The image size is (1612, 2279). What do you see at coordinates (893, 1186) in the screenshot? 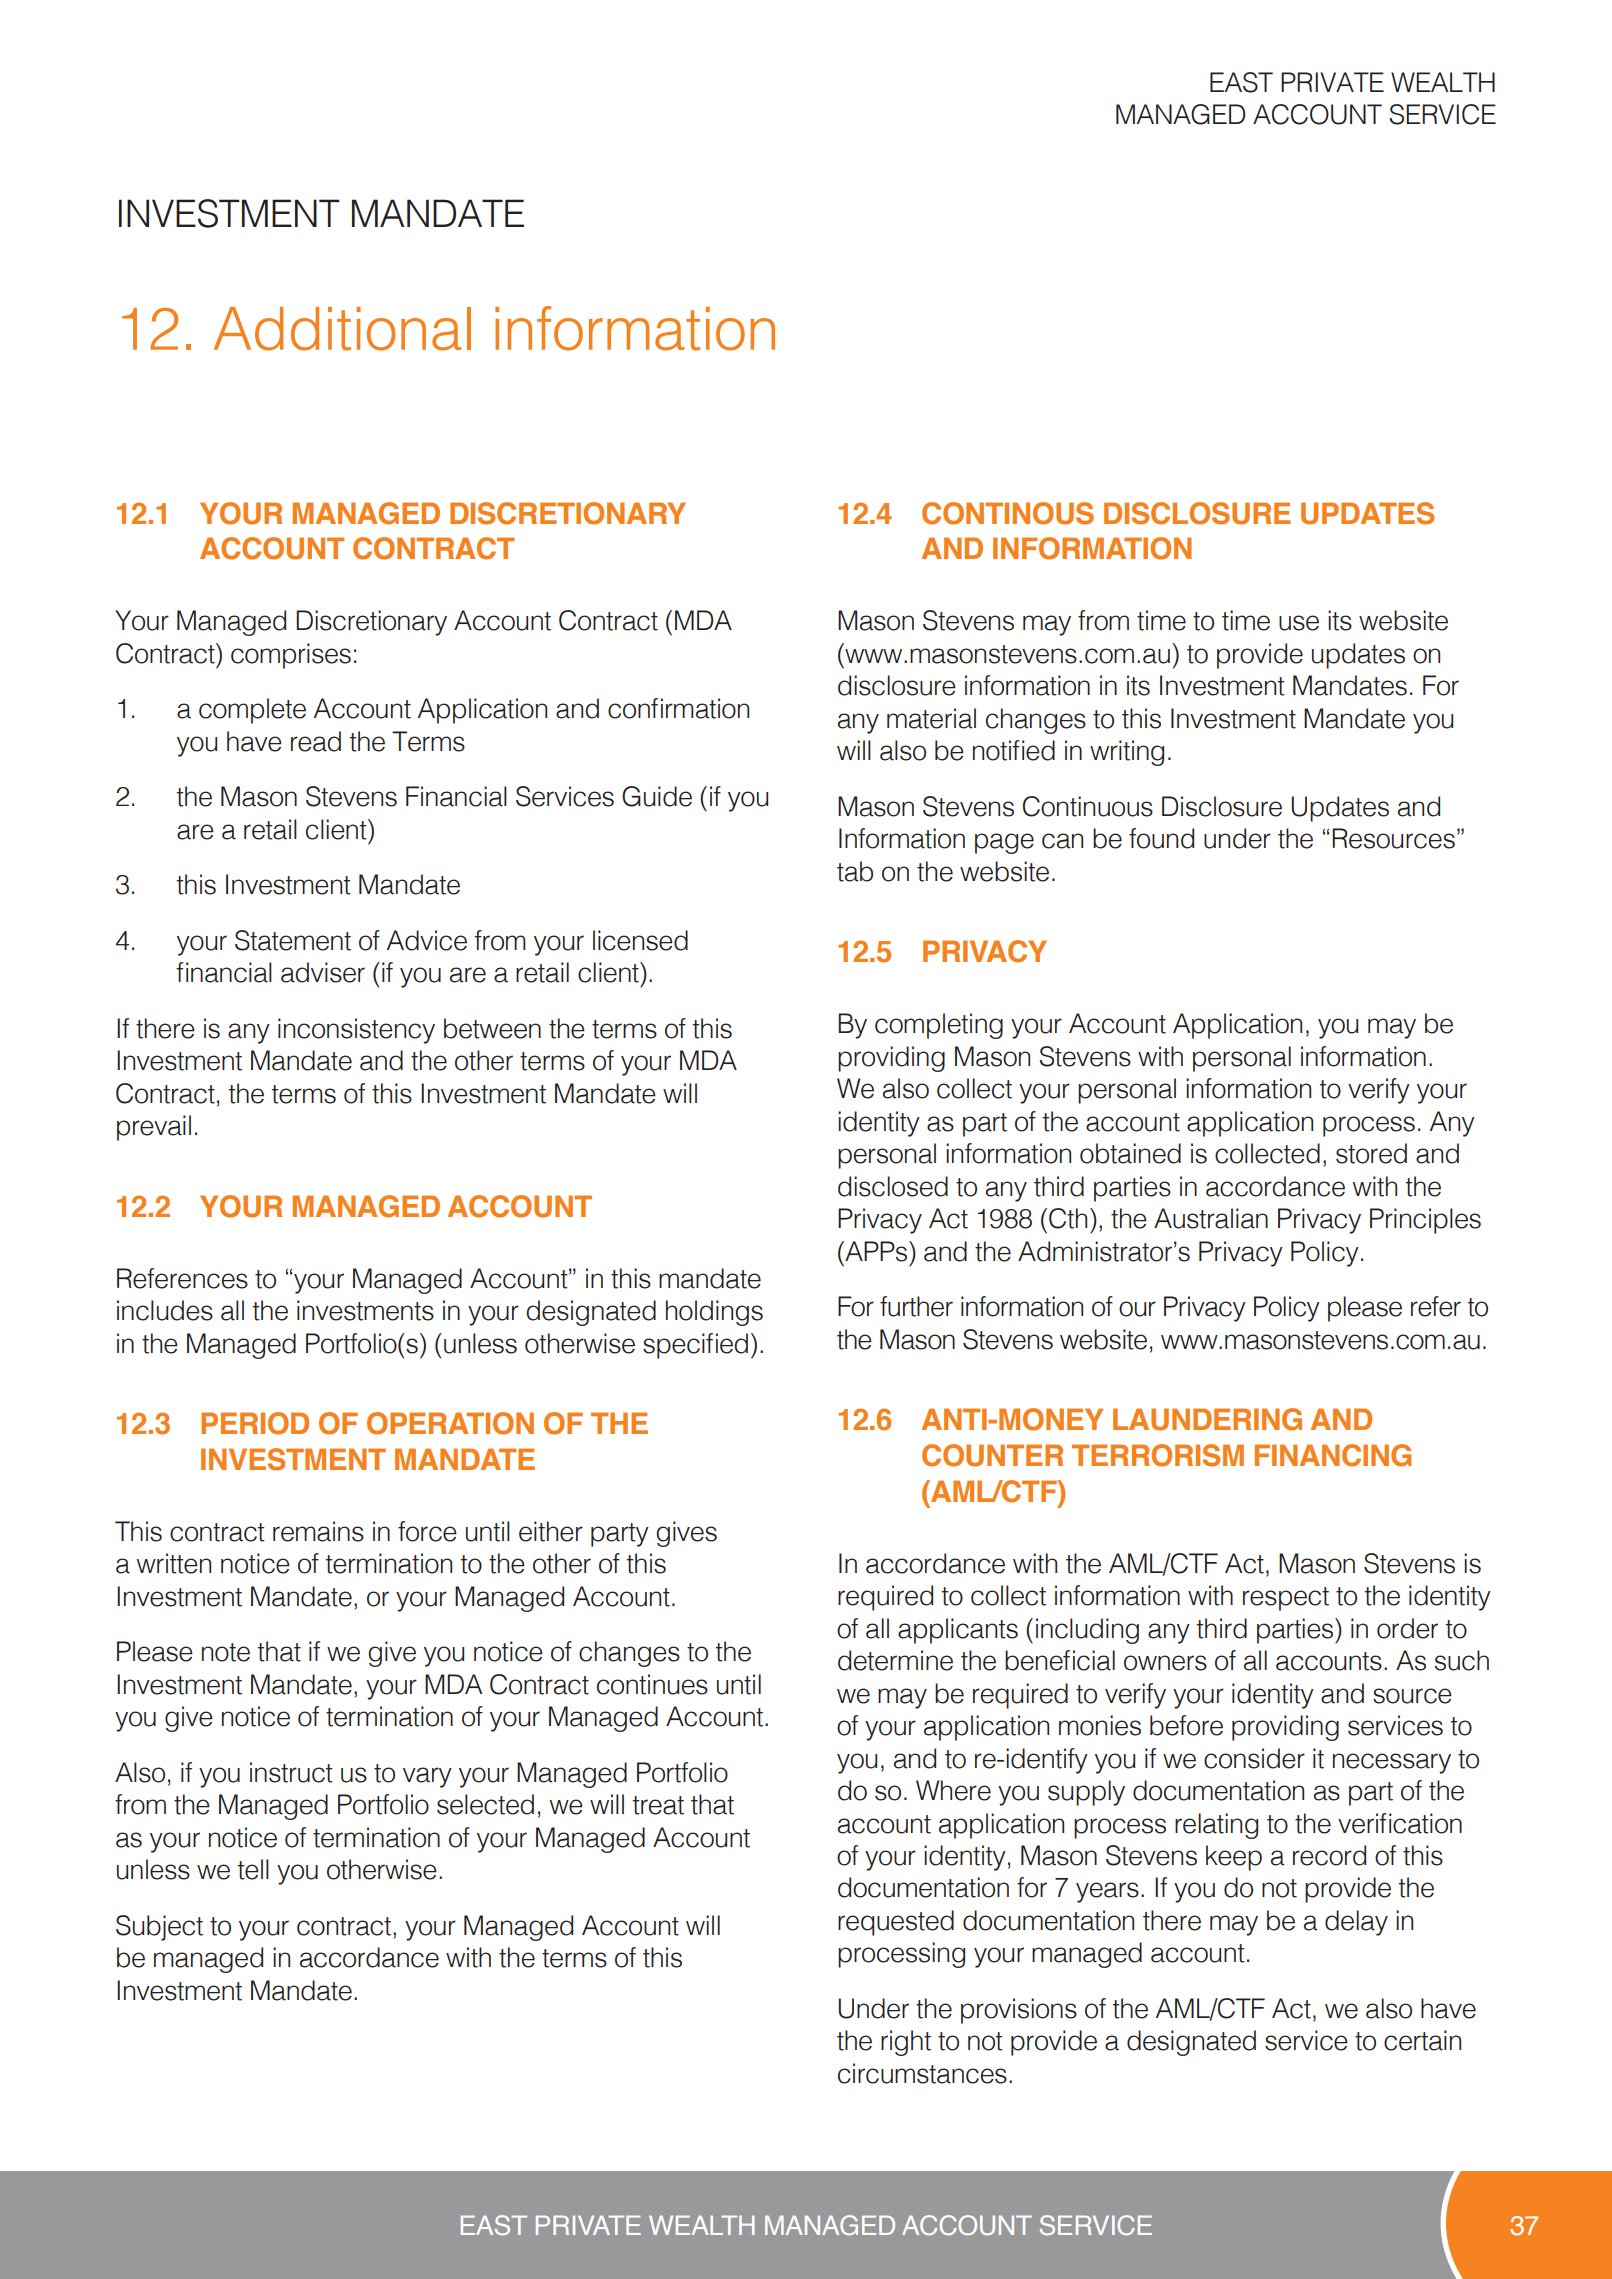
I see `disclosed` at bounding box center [893, 1186].
